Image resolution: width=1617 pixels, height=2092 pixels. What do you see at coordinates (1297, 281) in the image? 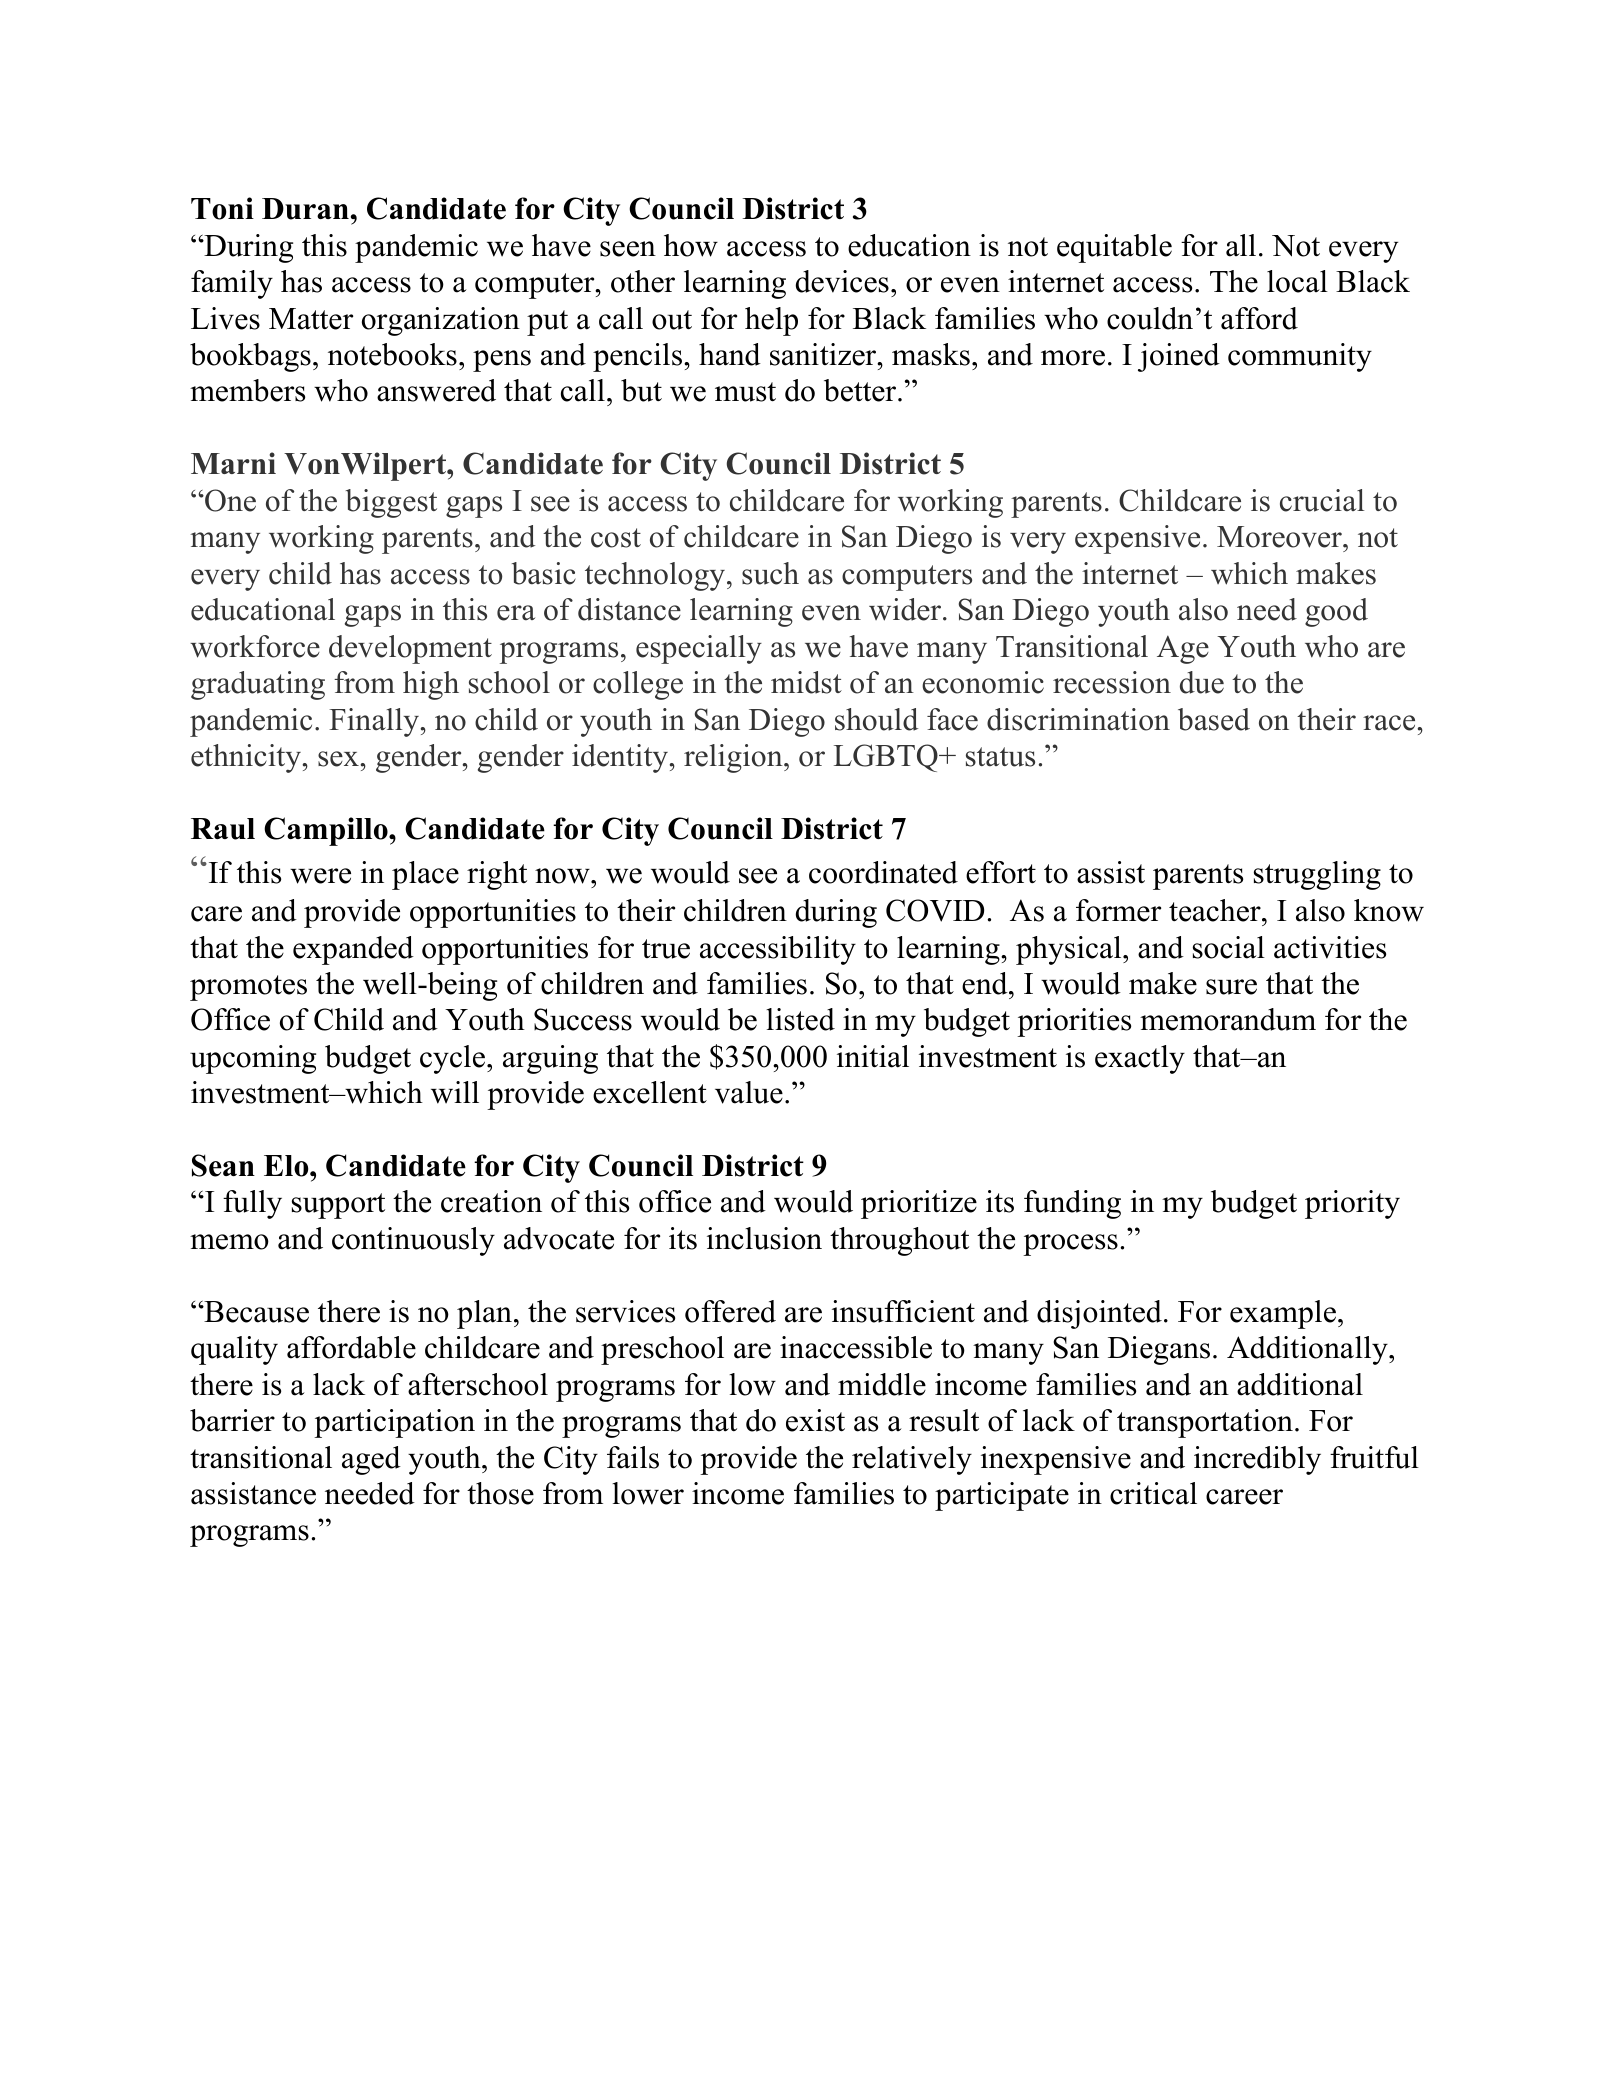
I see `local` at bounding box center [1297, 281].
